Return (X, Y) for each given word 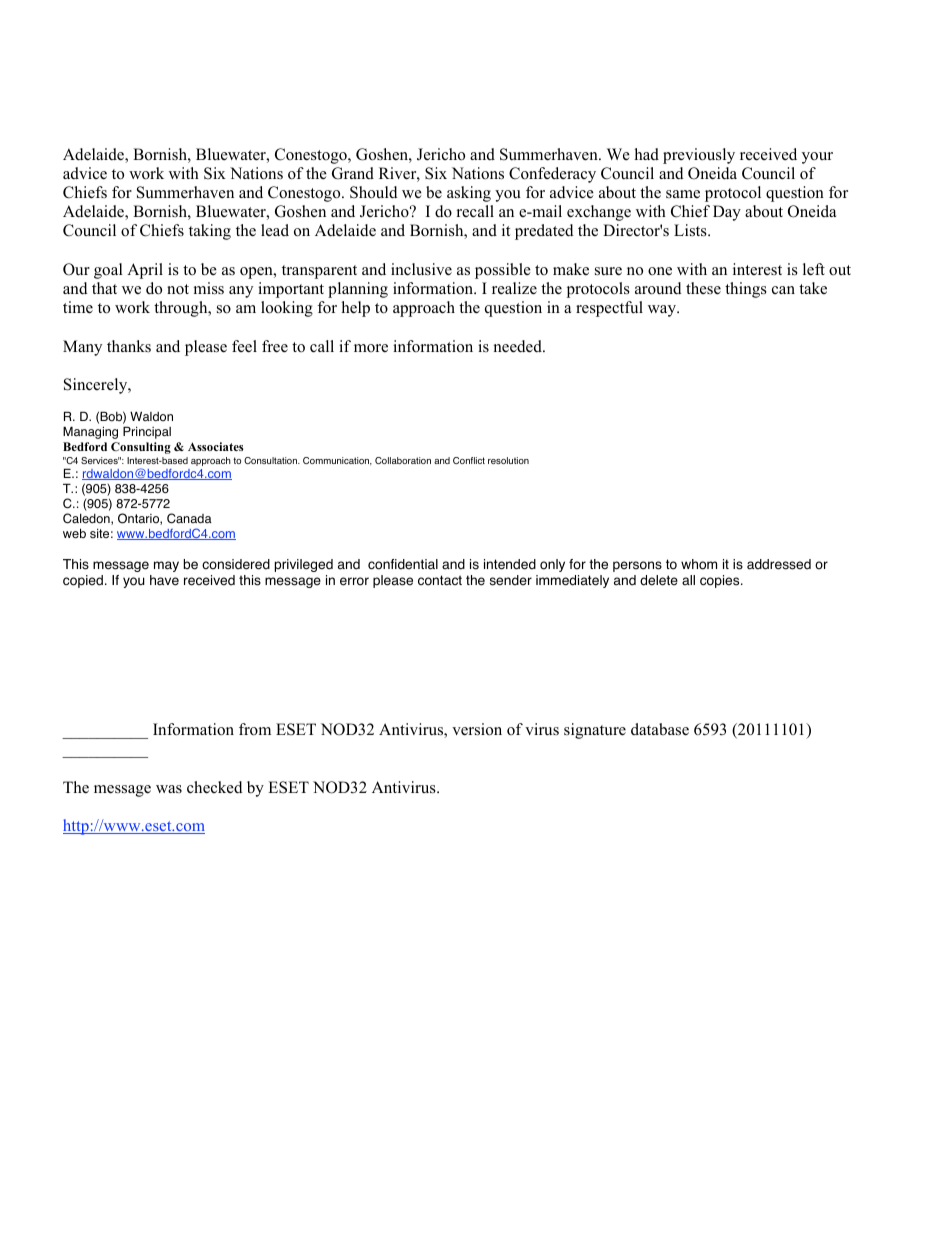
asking (469, 194)
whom (699, 564)
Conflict (469, 460)
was (169, 789)
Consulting (141, 448)
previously (699, 156)
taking (210, 232)
